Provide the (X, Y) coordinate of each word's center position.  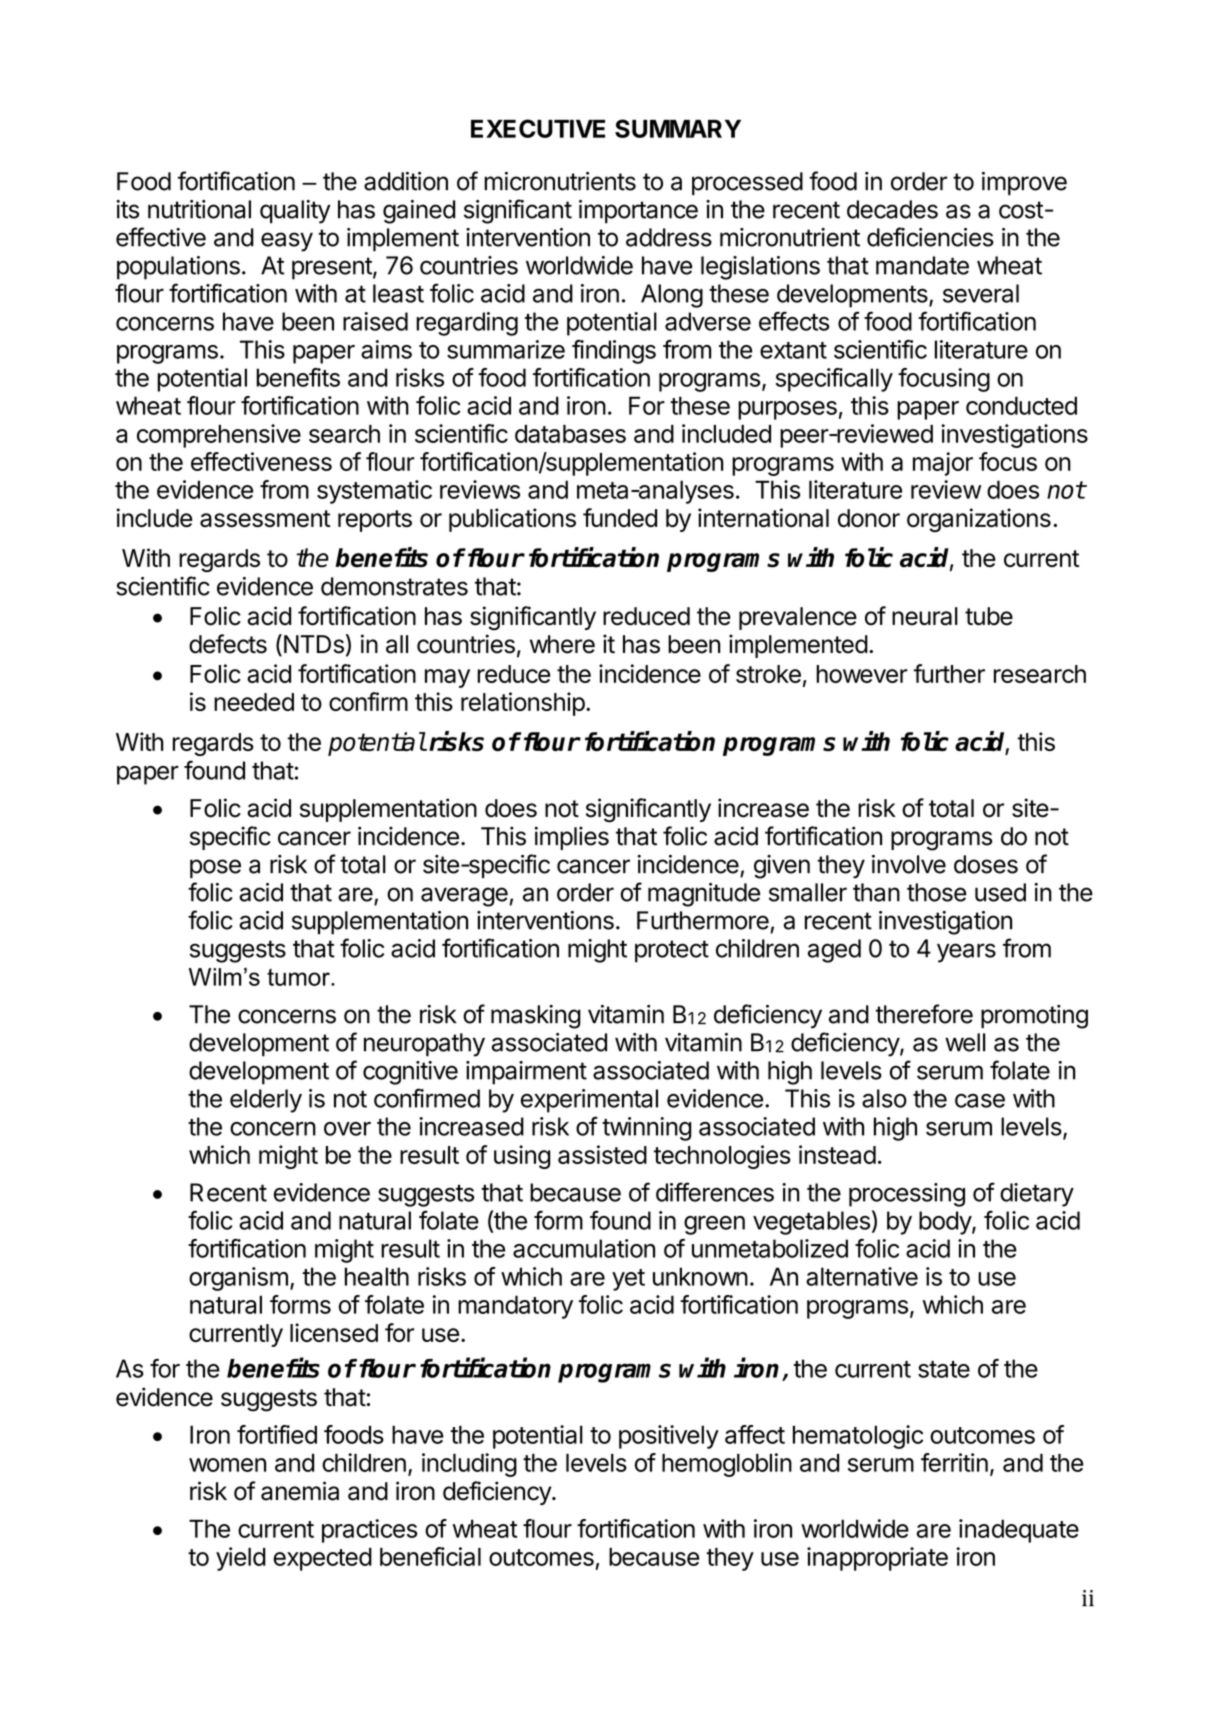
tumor (299, 977)
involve (909, 864)
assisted (602, 1154)
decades (892, 209)
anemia (300, 1491)
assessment (265, 518)
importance (638, 212)
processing (907, 1195)
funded (620, 517)
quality (295, 212)
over (347, 1129)
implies (572, 838)
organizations (979, 520)
